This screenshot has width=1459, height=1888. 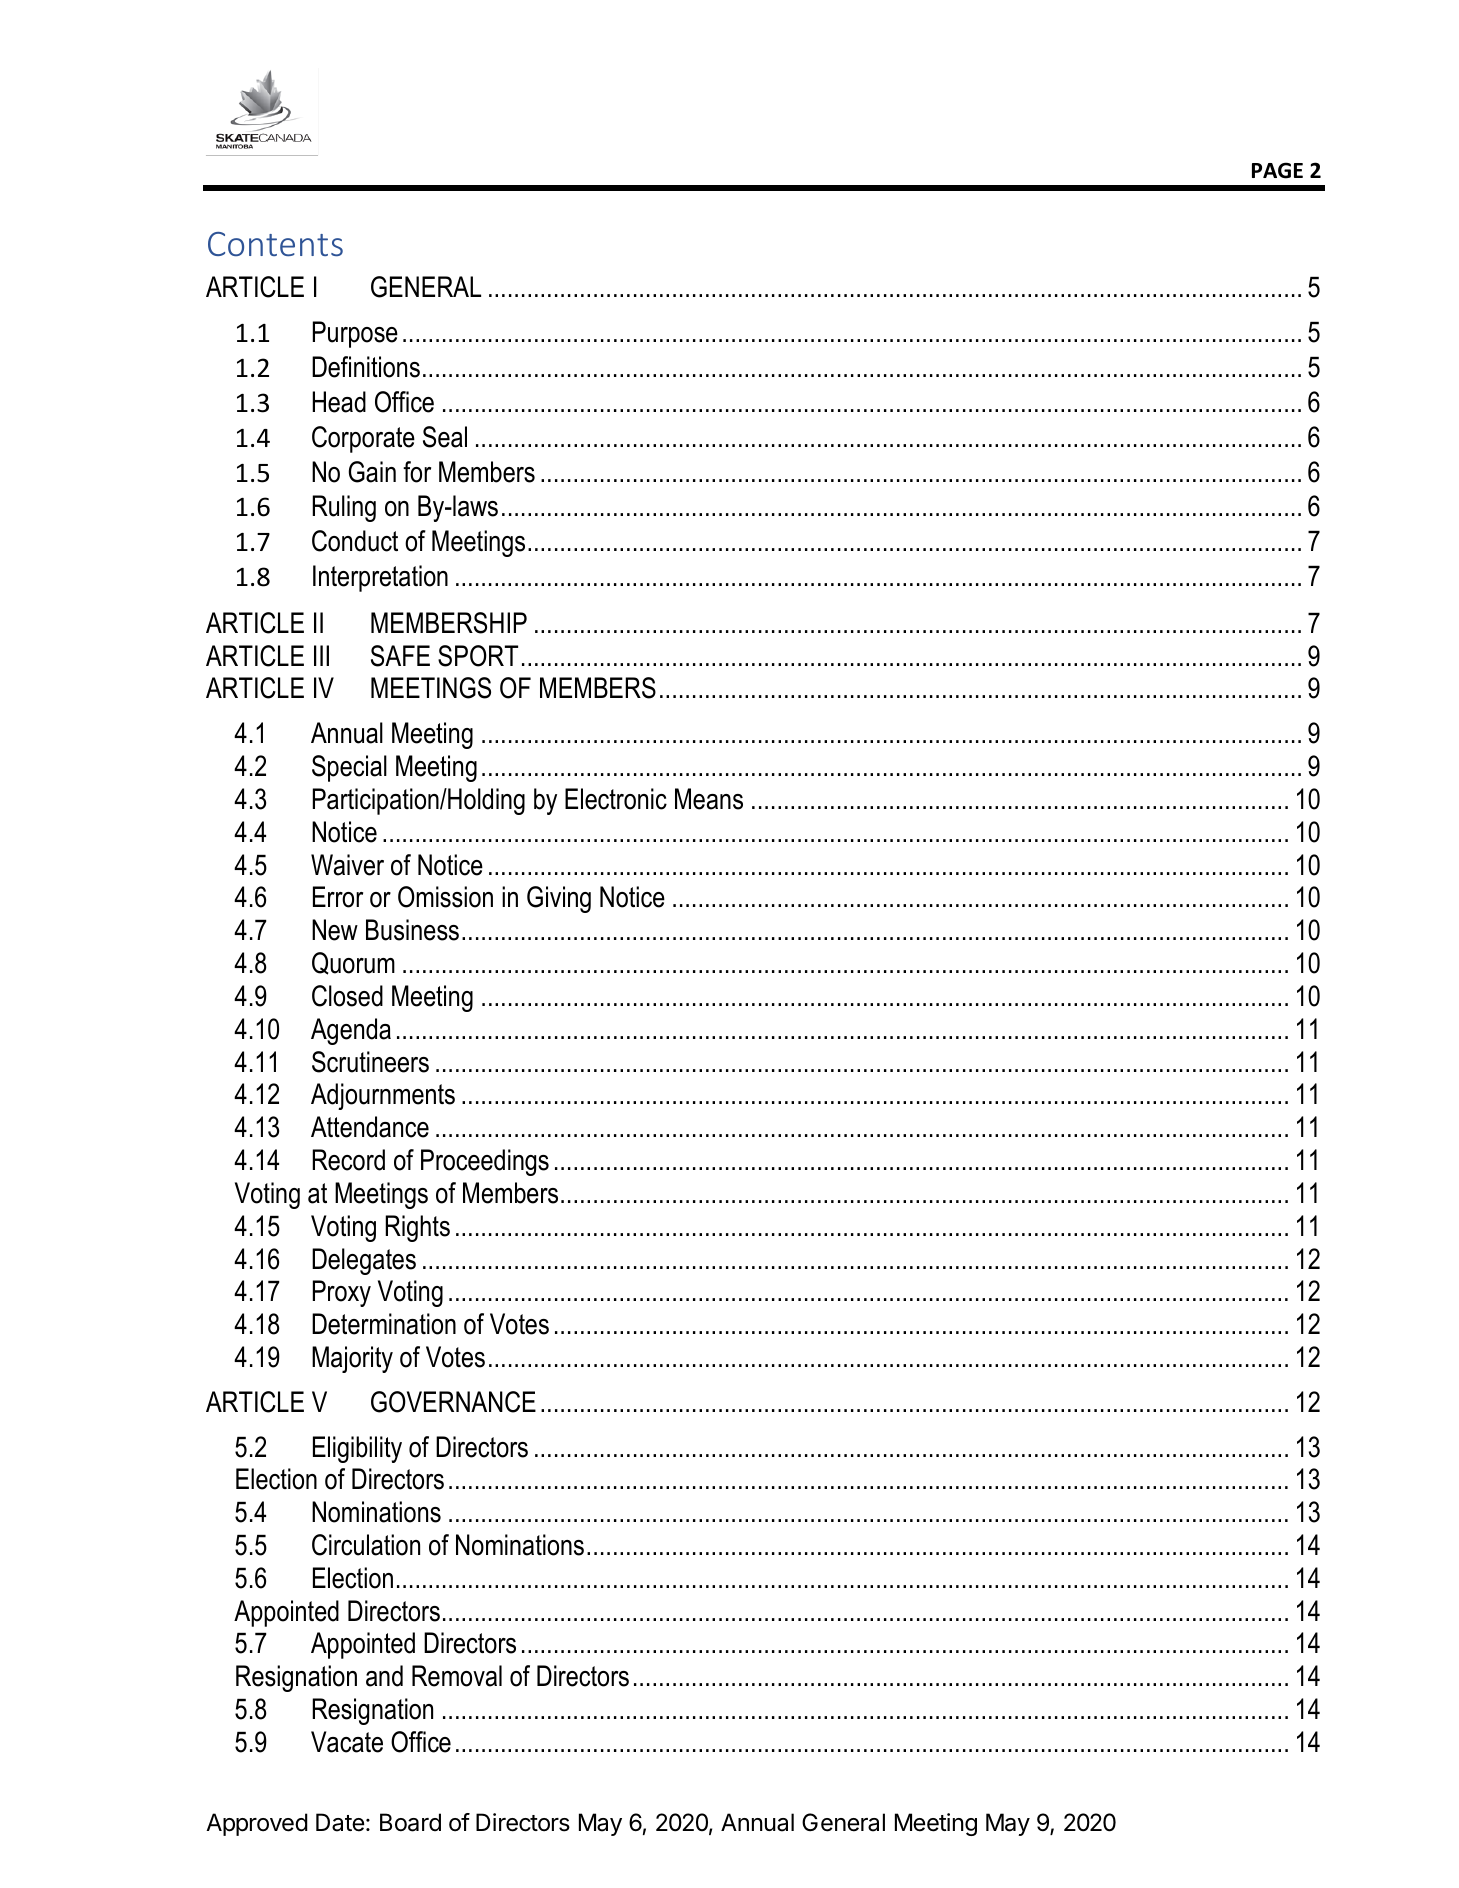 What do you see at coordinates (616, 799) in the screenshot?
I see `Electronic` at bounding box center [616, 799].
